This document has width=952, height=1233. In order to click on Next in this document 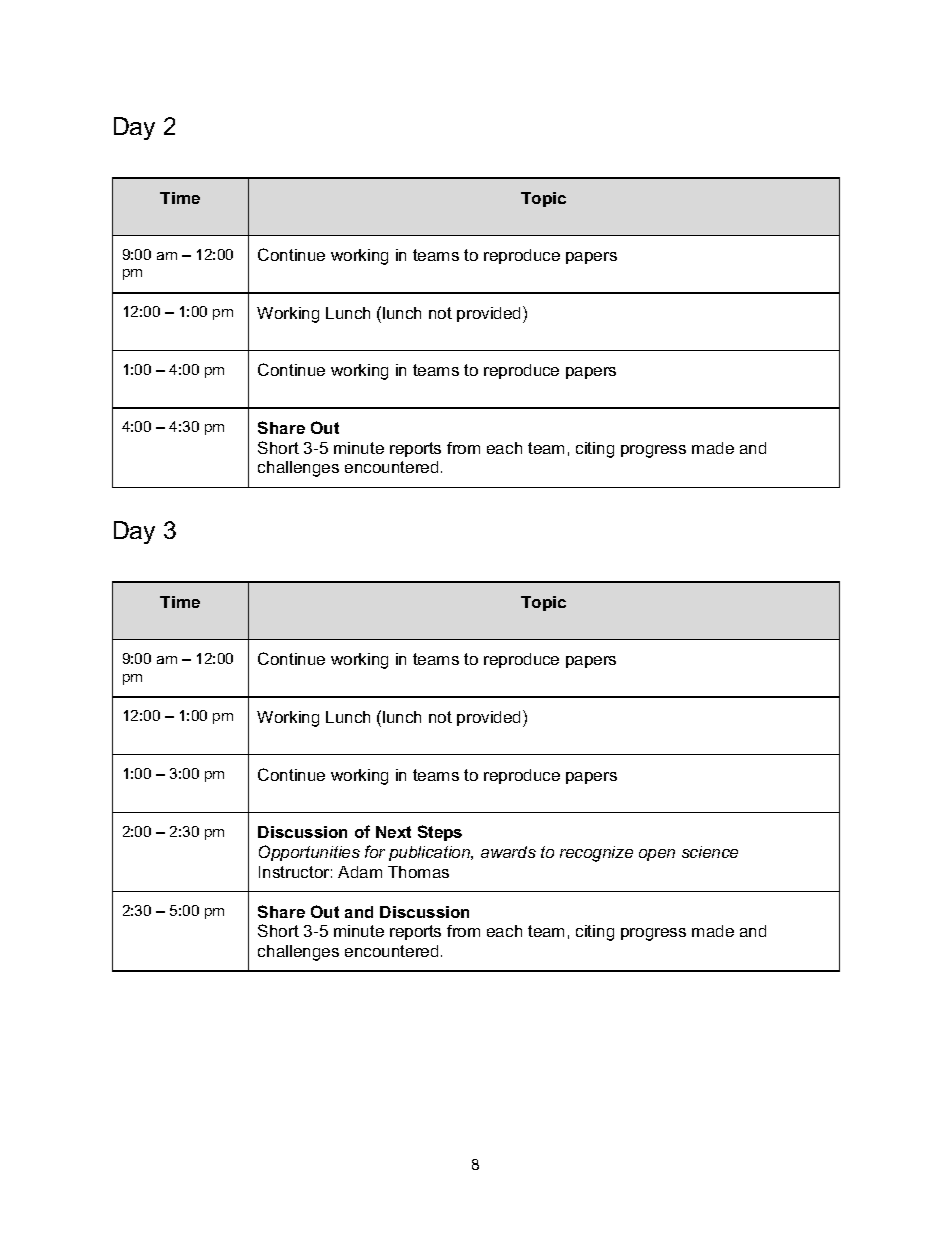, I will do `click(393, 832)`.
